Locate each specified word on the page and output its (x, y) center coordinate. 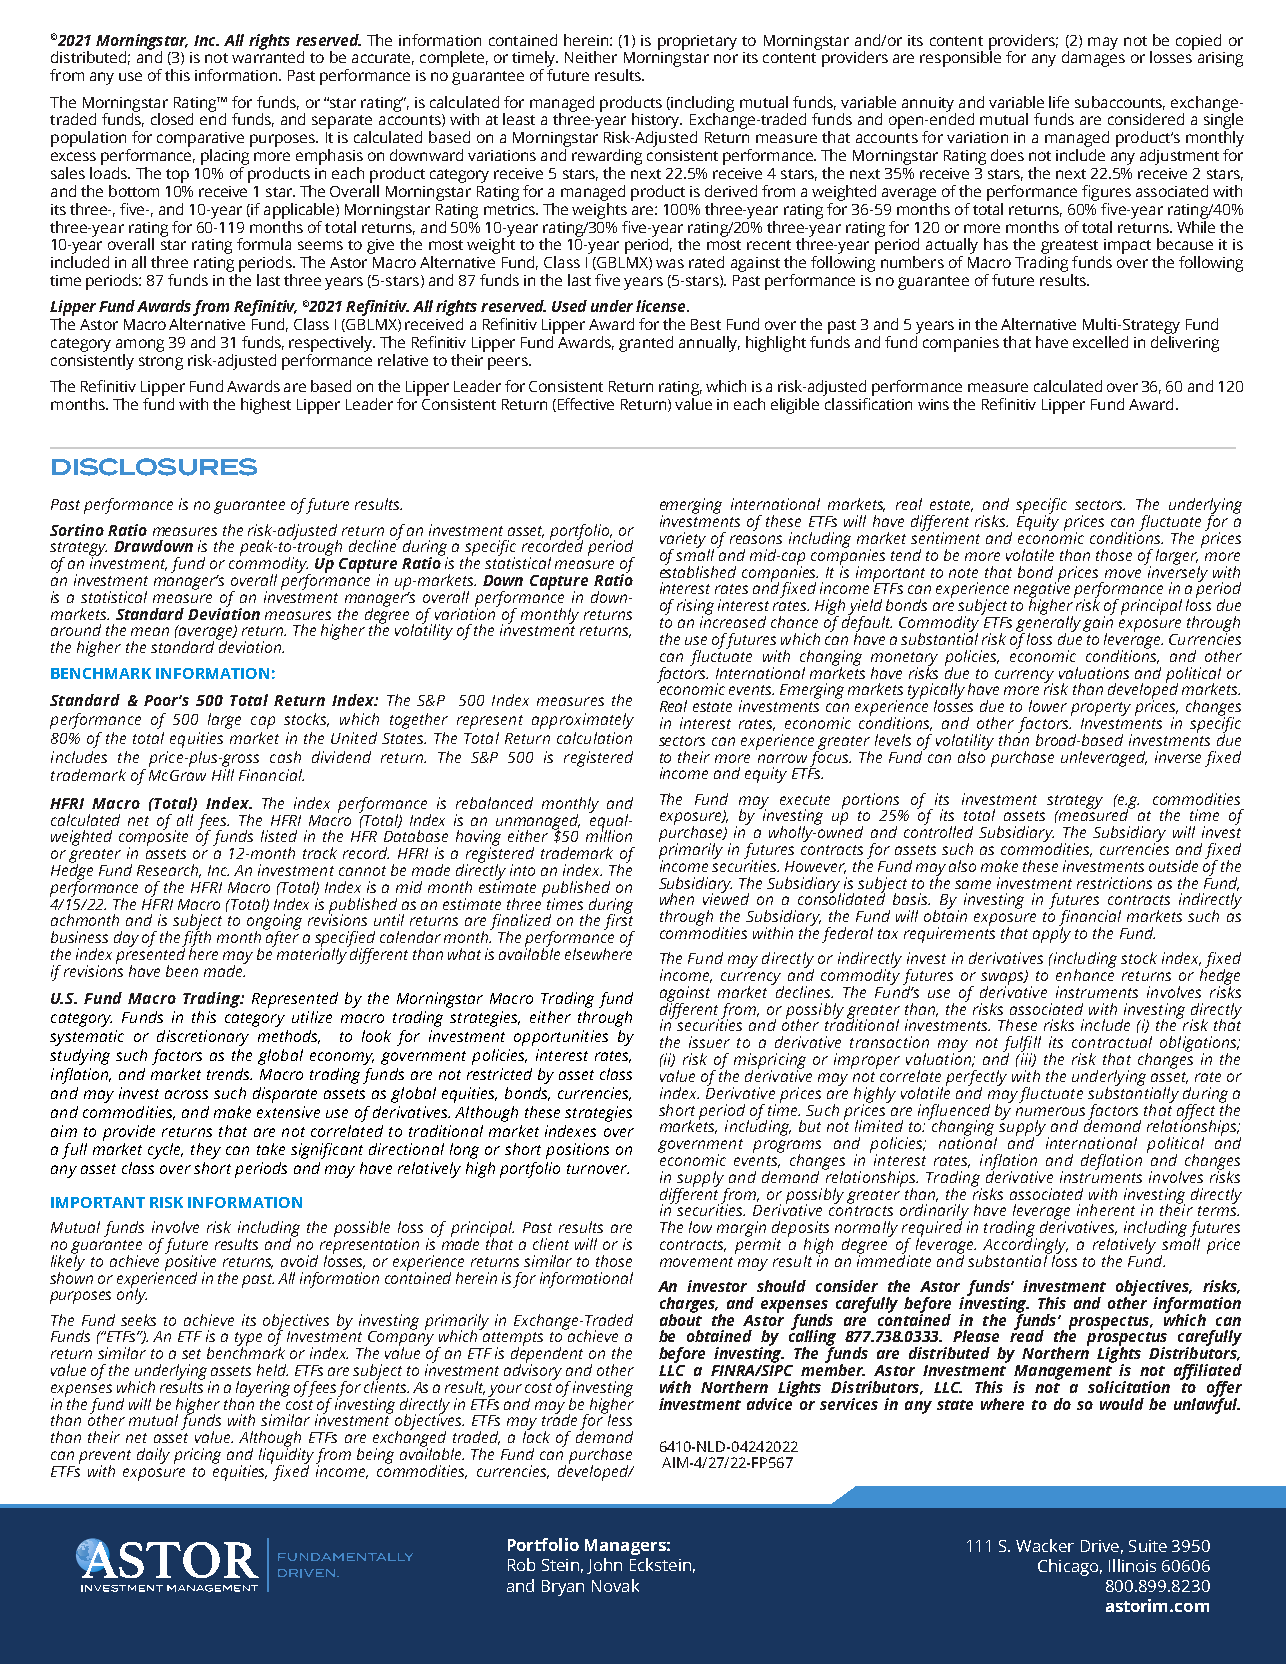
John (604, 1566)
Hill (223, 775)
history (657, 122)
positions (577, 1151)
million (609, 835)
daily (153, 1456)
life (1059, 102)
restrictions (1114, 883)
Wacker (1045, 1545)
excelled (1100, 342)
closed (172, 119)
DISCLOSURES (154, 467)
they (206, 1151)
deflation (1111, 1162)
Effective (584, 405)
